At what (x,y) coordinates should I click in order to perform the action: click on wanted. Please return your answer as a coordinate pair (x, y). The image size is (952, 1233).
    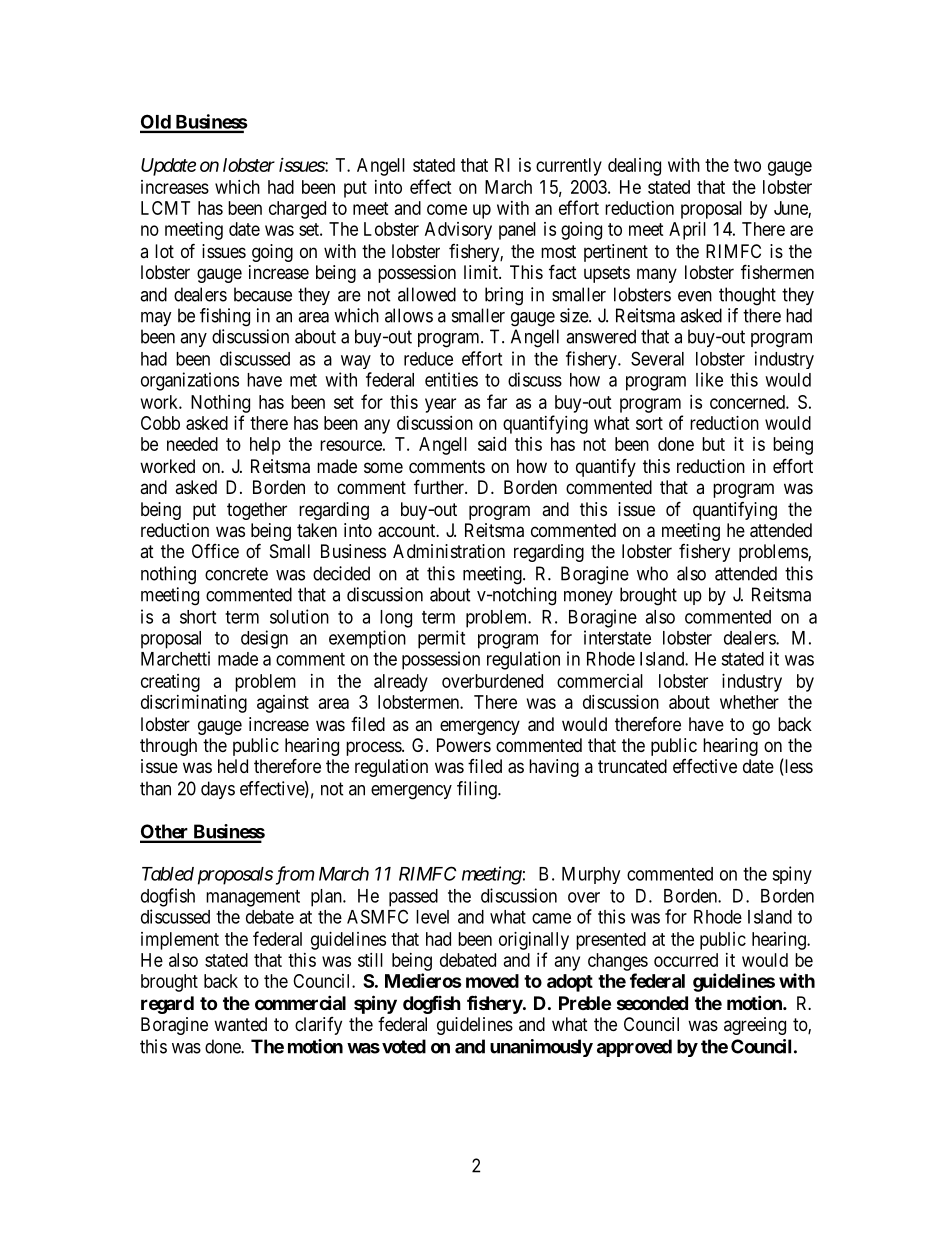
    Looking at the image, I should click on (240, 1024).
